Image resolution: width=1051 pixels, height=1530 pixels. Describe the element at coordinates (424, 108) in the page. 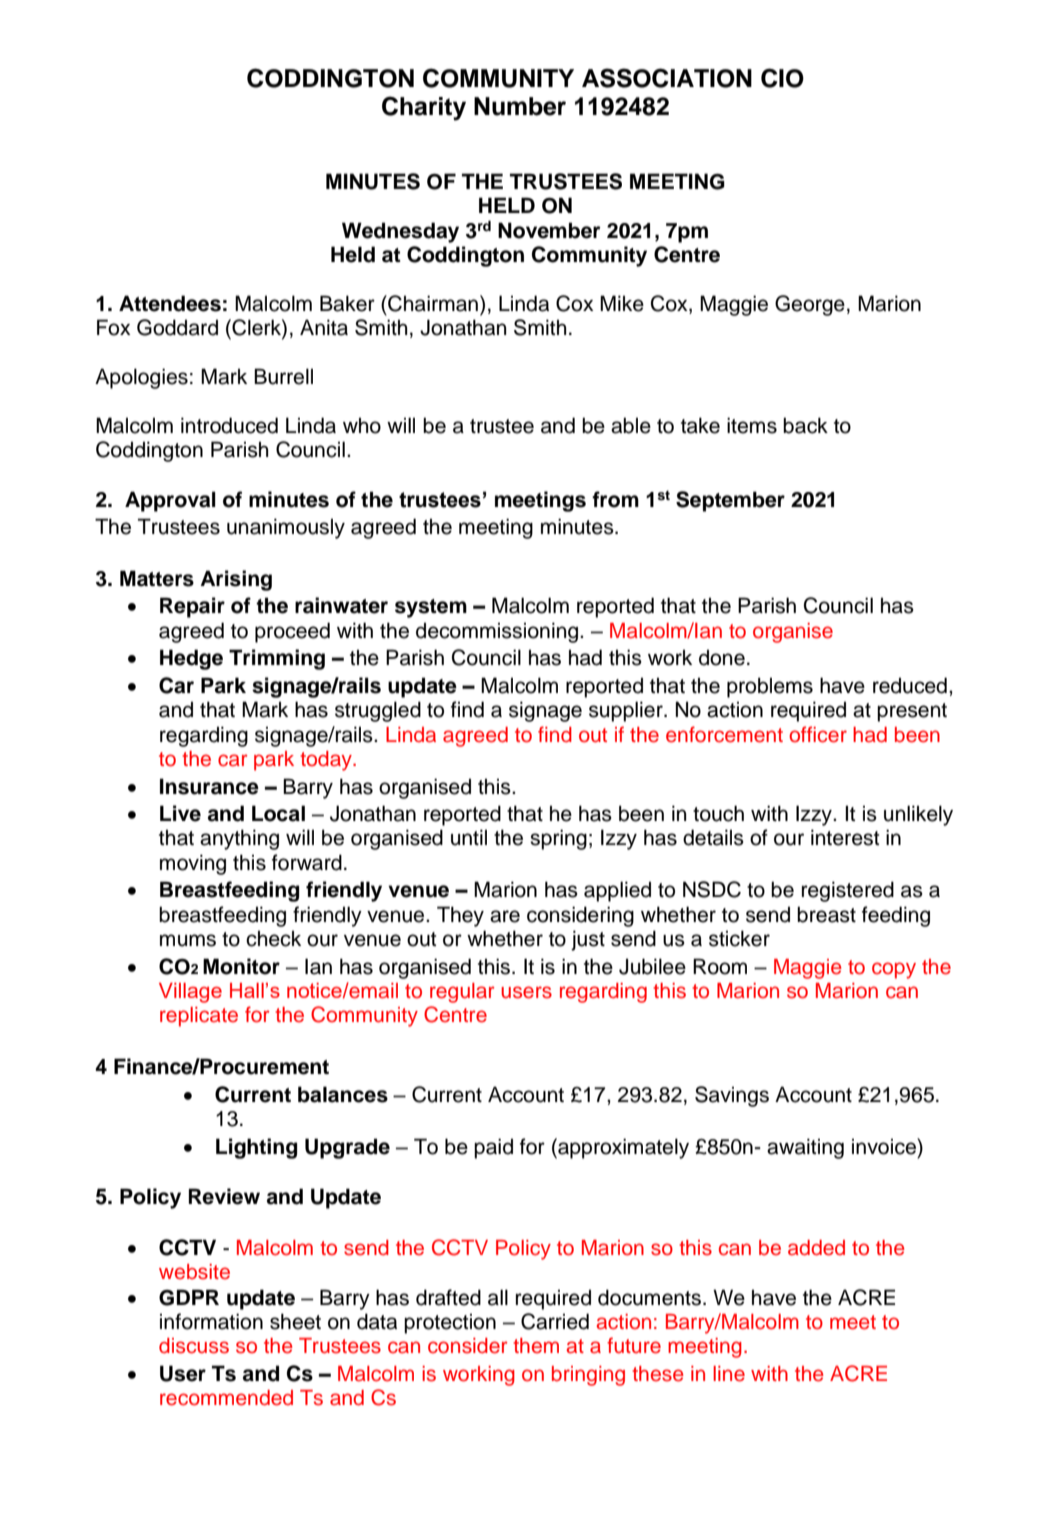

I see `Charity` at that location.
